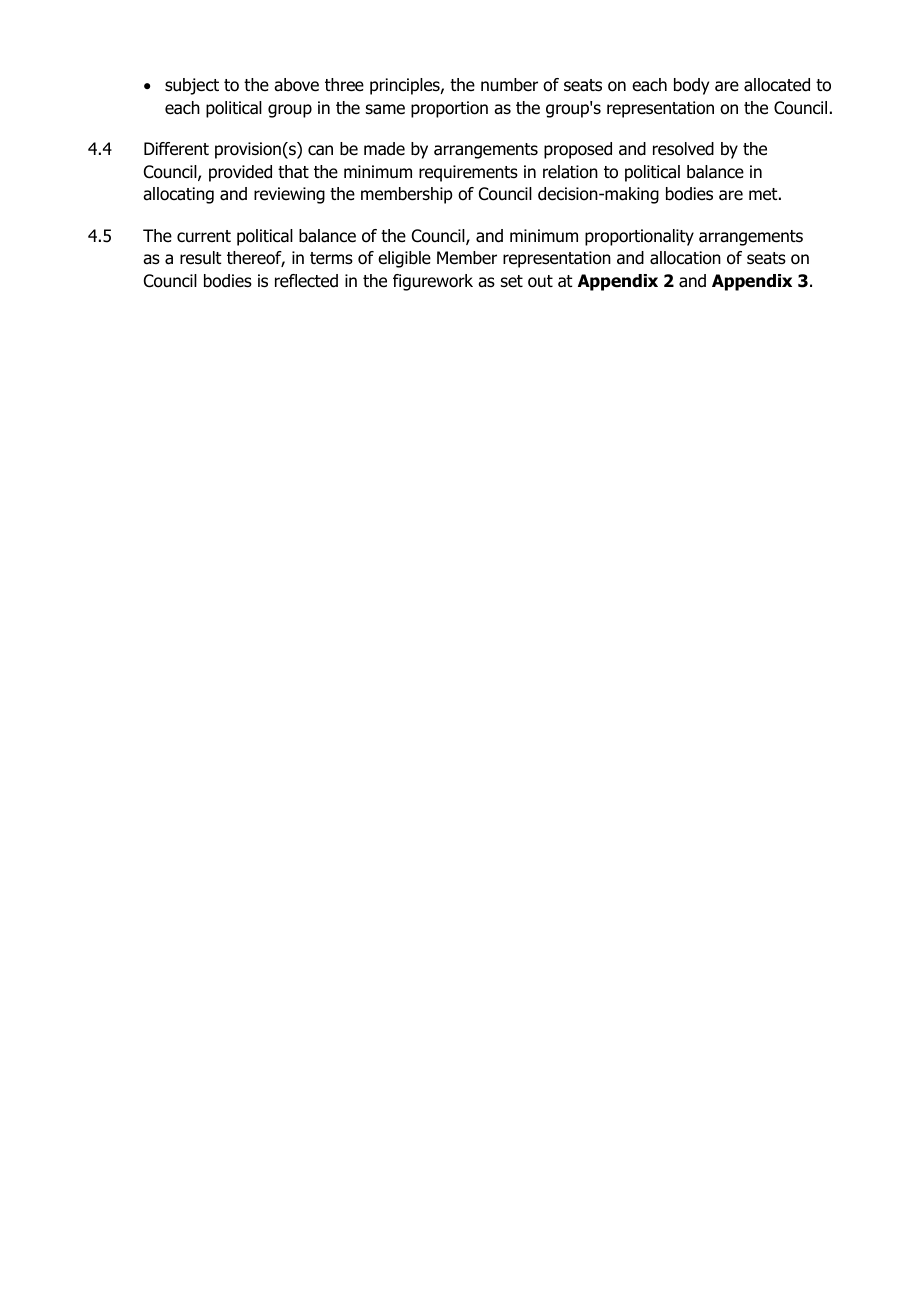 This screenshot has height=1308, width=924. Describe the element at coordinates (685, 258) in the screenshot. I see `allocation` at that location.
